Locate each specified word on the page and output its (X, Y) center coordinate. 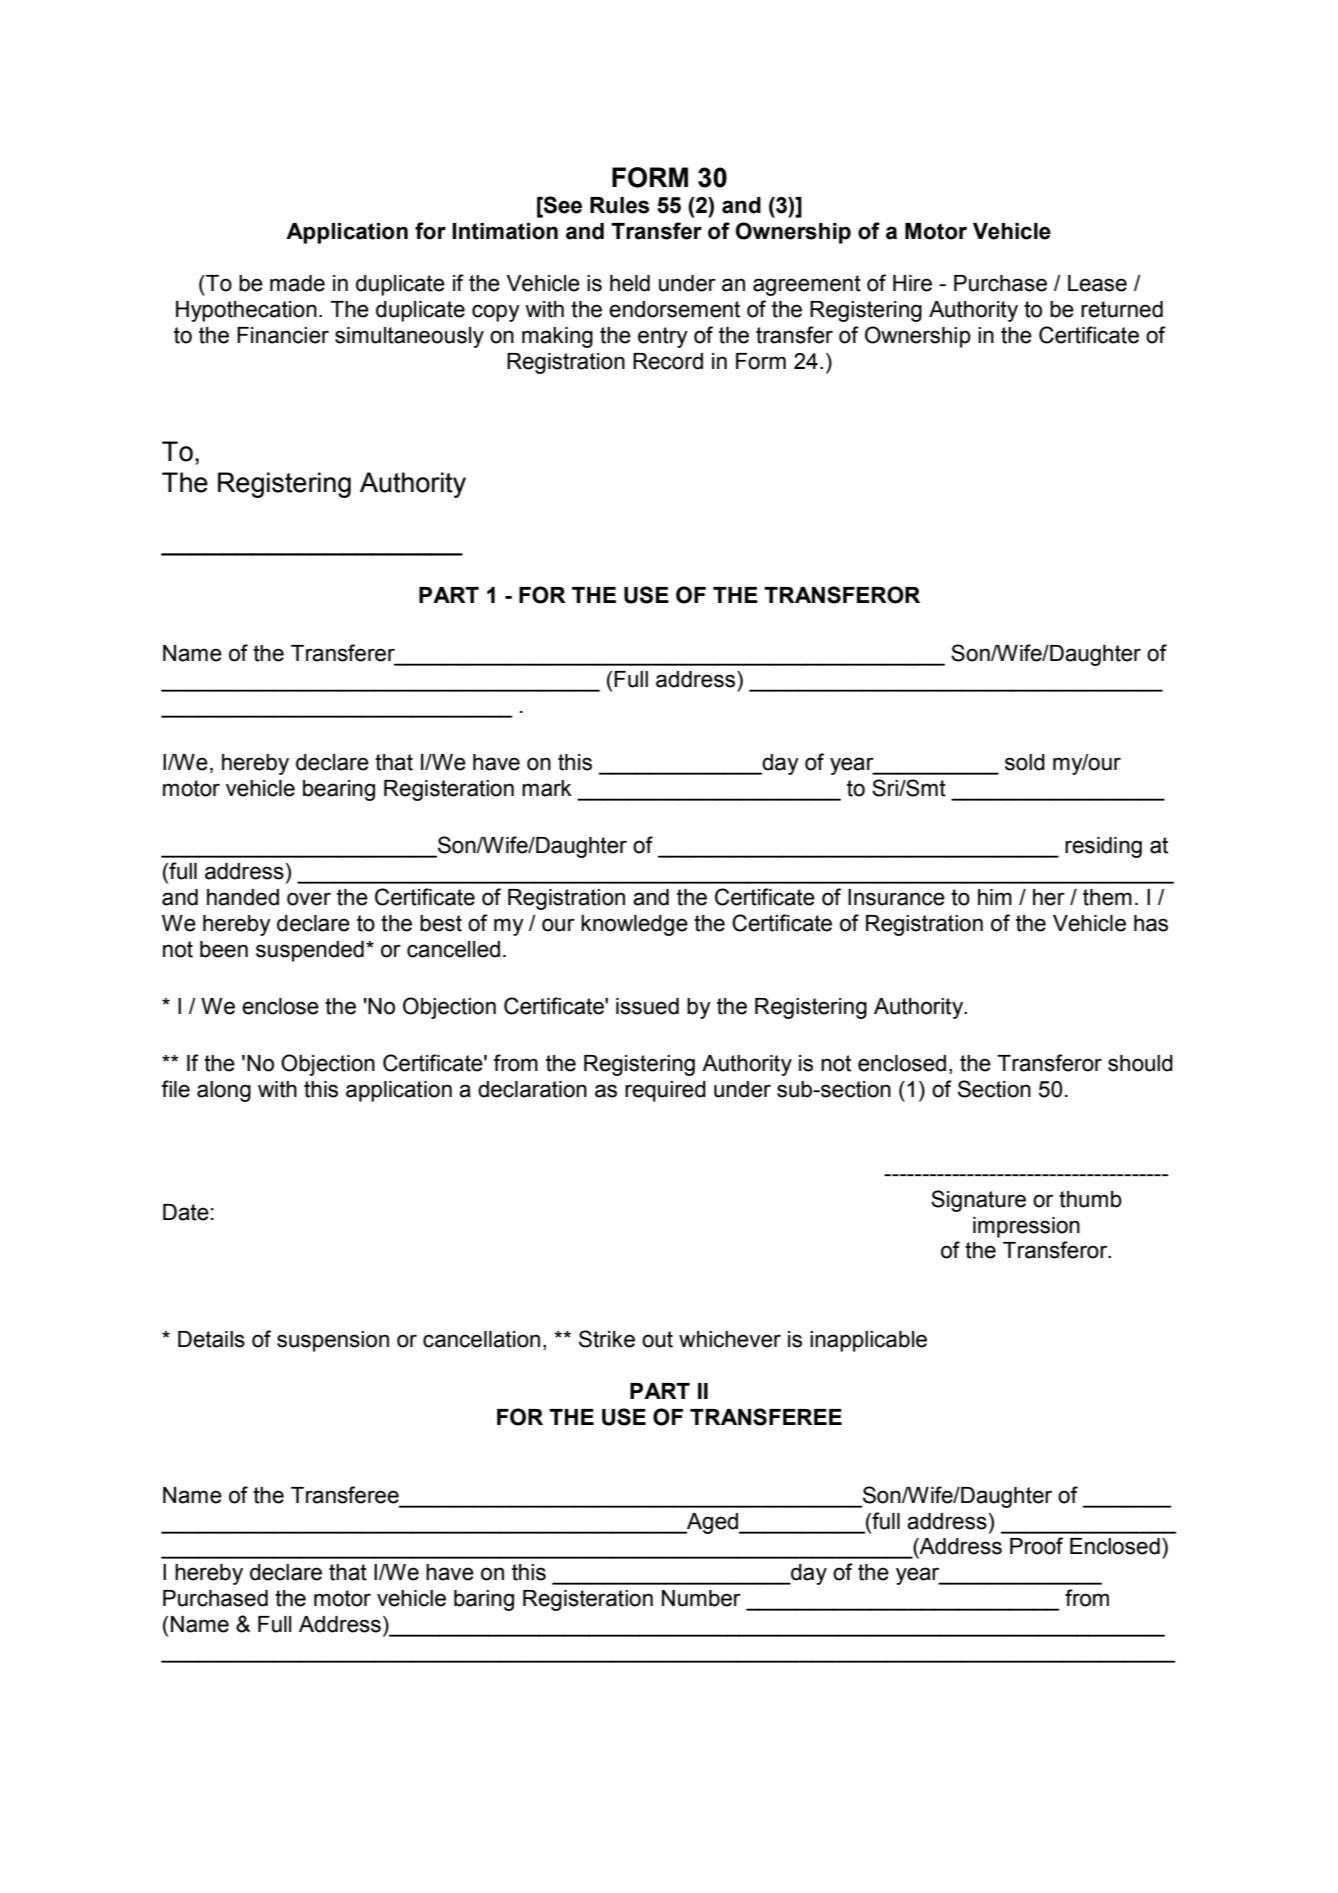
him (995, 897)
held (630, 283)
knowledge (634, 925)
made (297, 283)
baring (484, 1600)
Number (701, 1598)
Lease (1097, 283)
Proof (1036, 1546)
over (309, 899)
